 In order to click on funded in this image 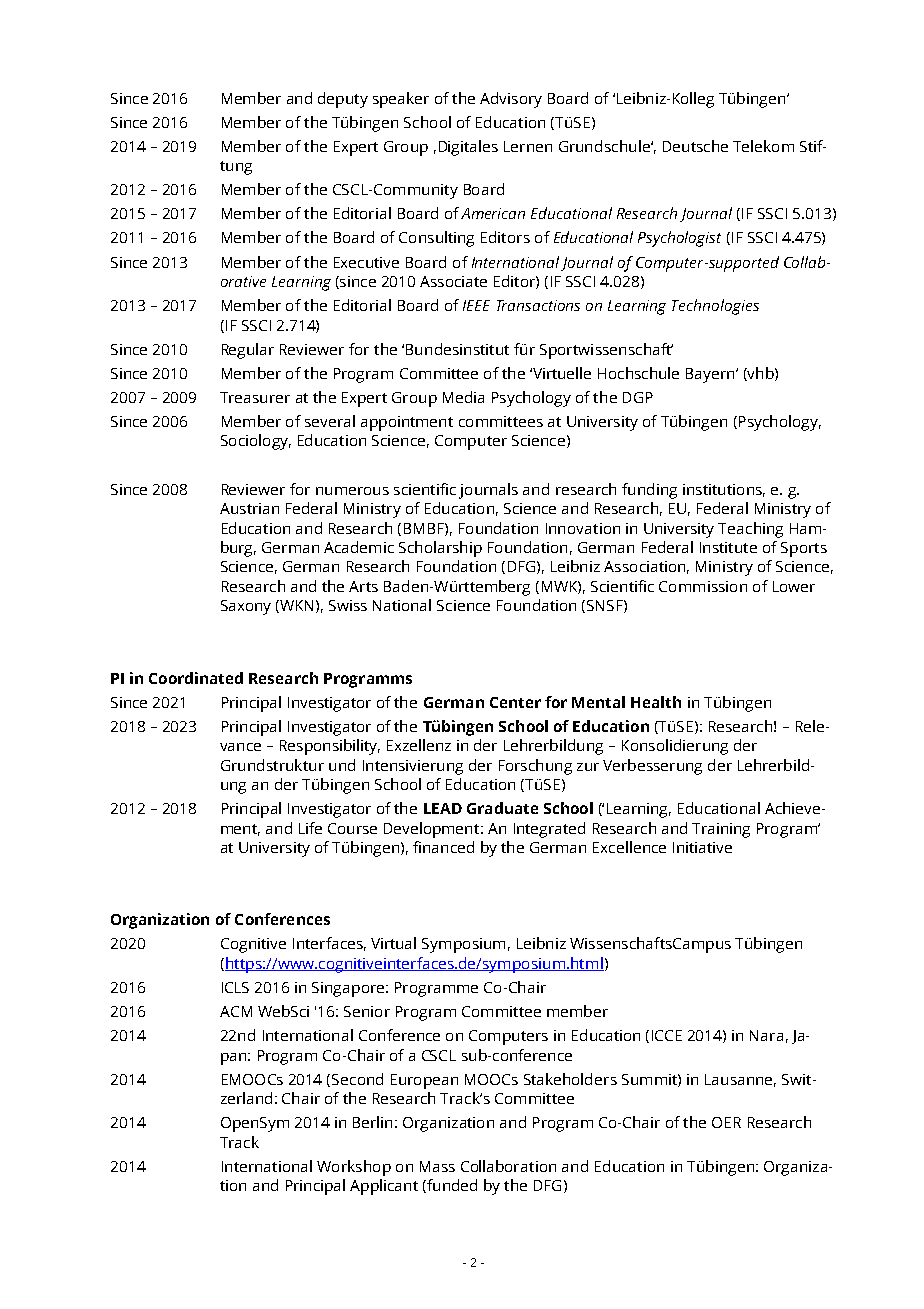, I will do `click(451, 1186)`.
